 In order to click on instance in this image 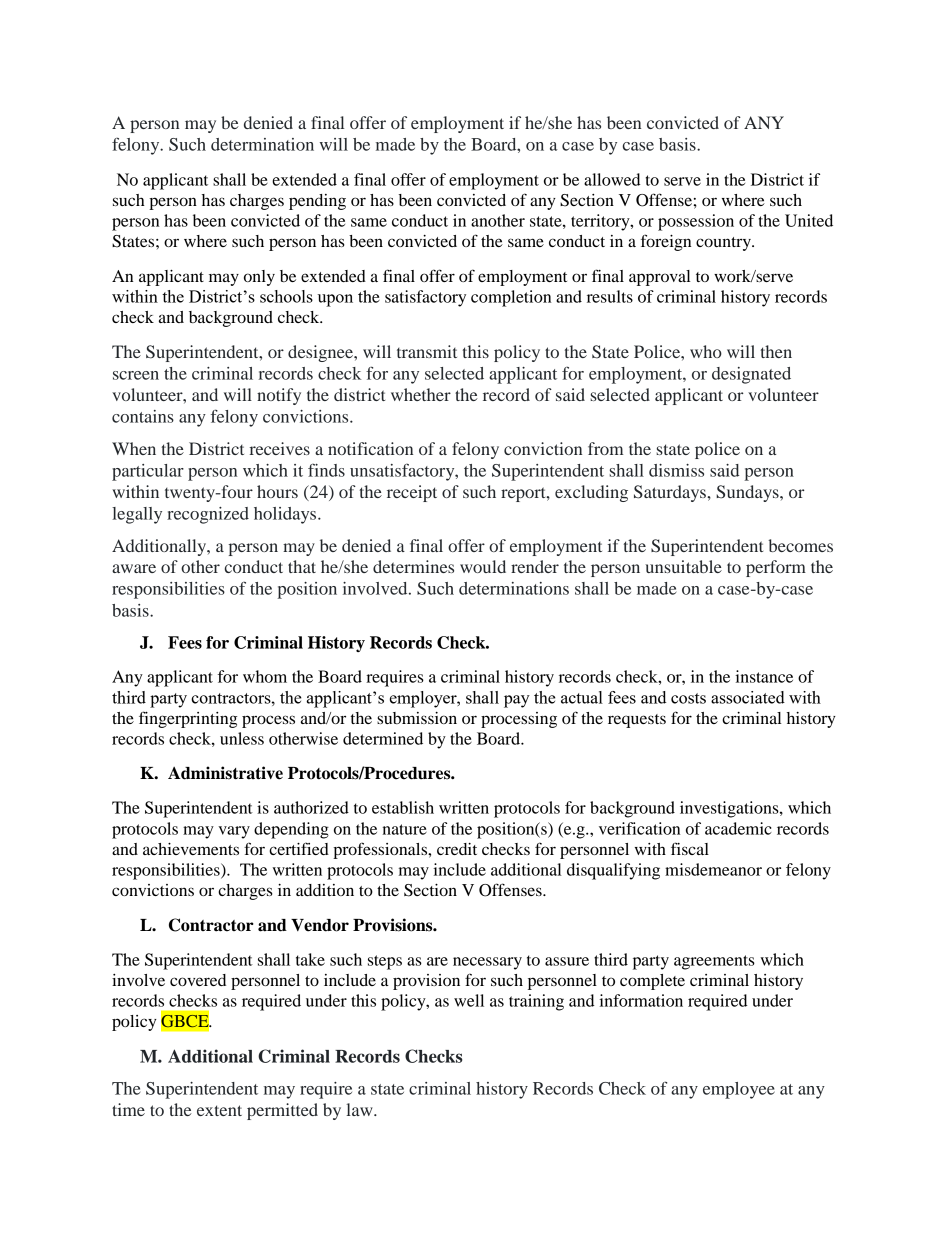, I will do `click(764, 676)`.
